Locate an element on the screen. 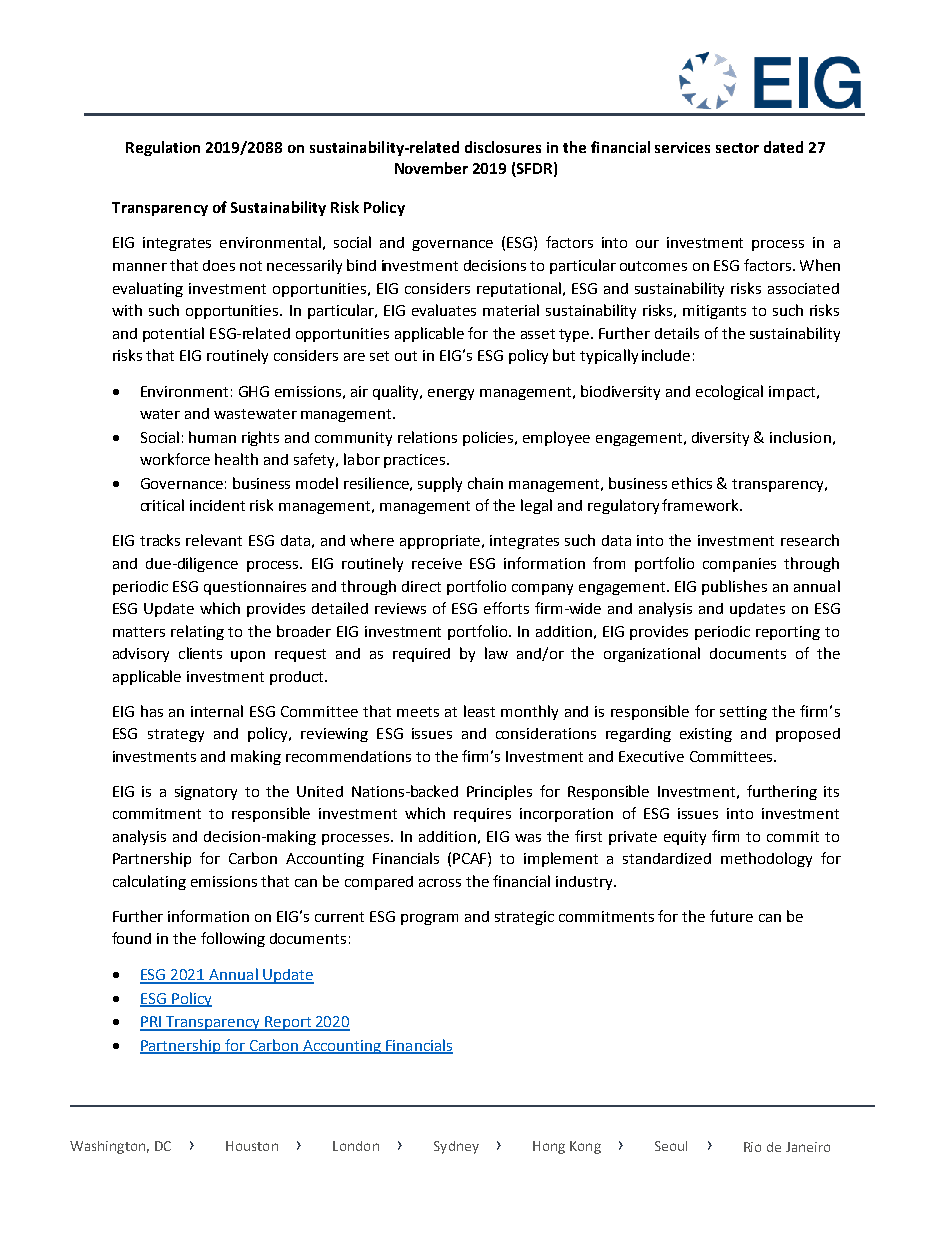 The height and width of the screenshot is (1233, 952). law is located at coordinates (496, 653).
